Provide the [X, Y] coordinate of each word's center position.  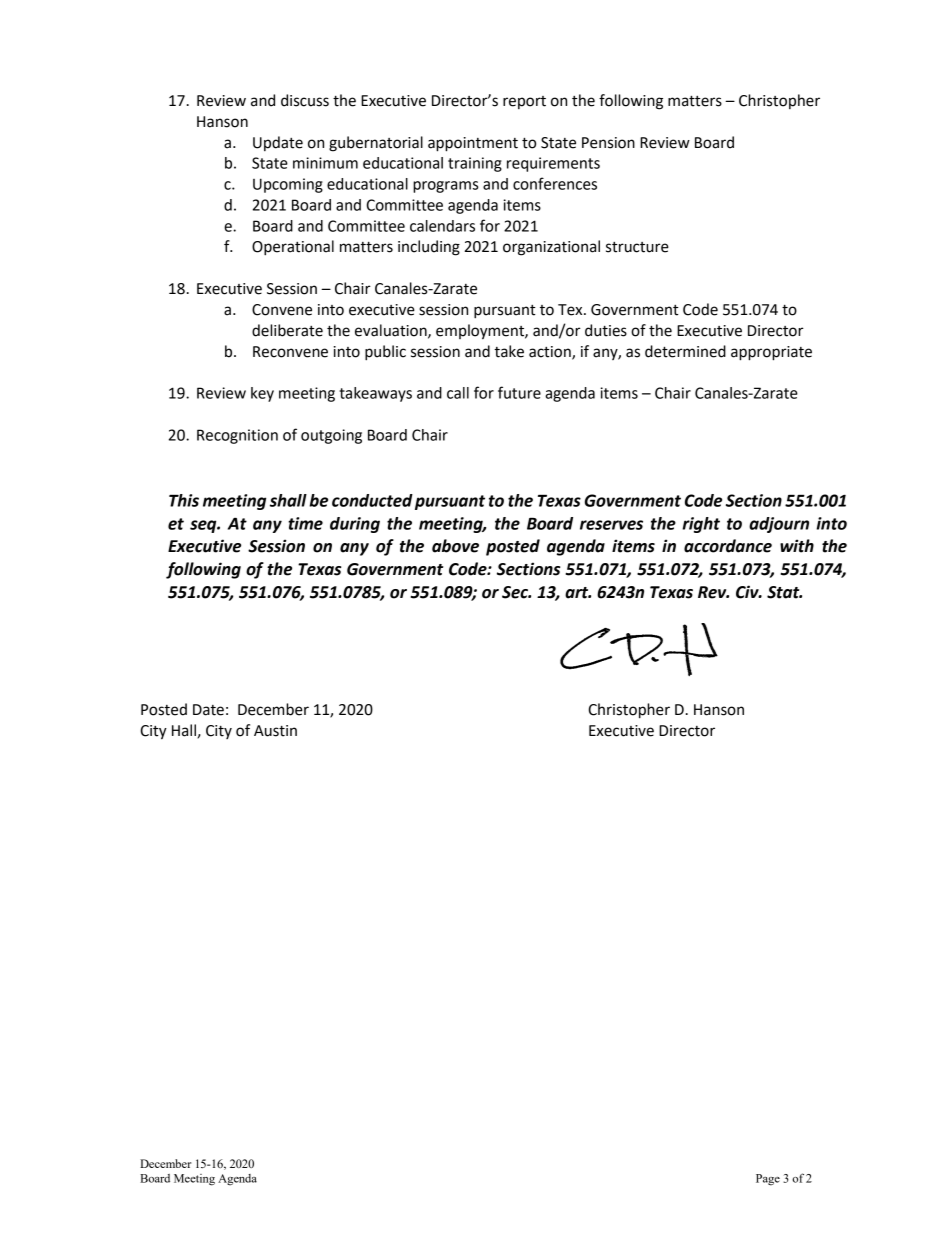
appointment [473, 144]
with [797, 546]
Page [768, 1180]
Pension [608, 143]
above [455, 546]
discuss [305, 100]
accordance [728, 546]
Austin [275, 731]
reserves [611, 525]
